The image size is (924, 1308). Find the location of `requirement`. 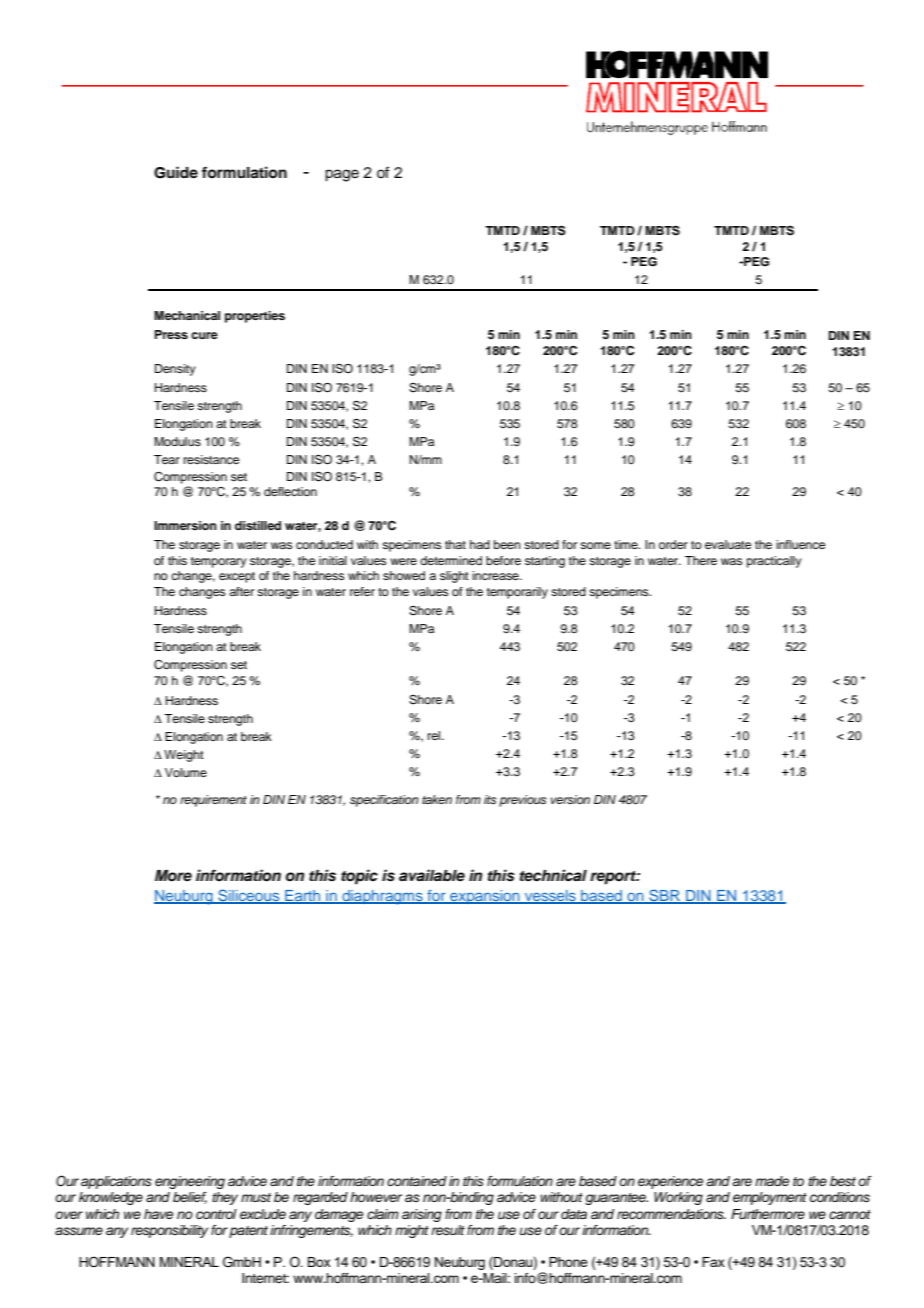

requirement is located at coordinates (213, 801).
